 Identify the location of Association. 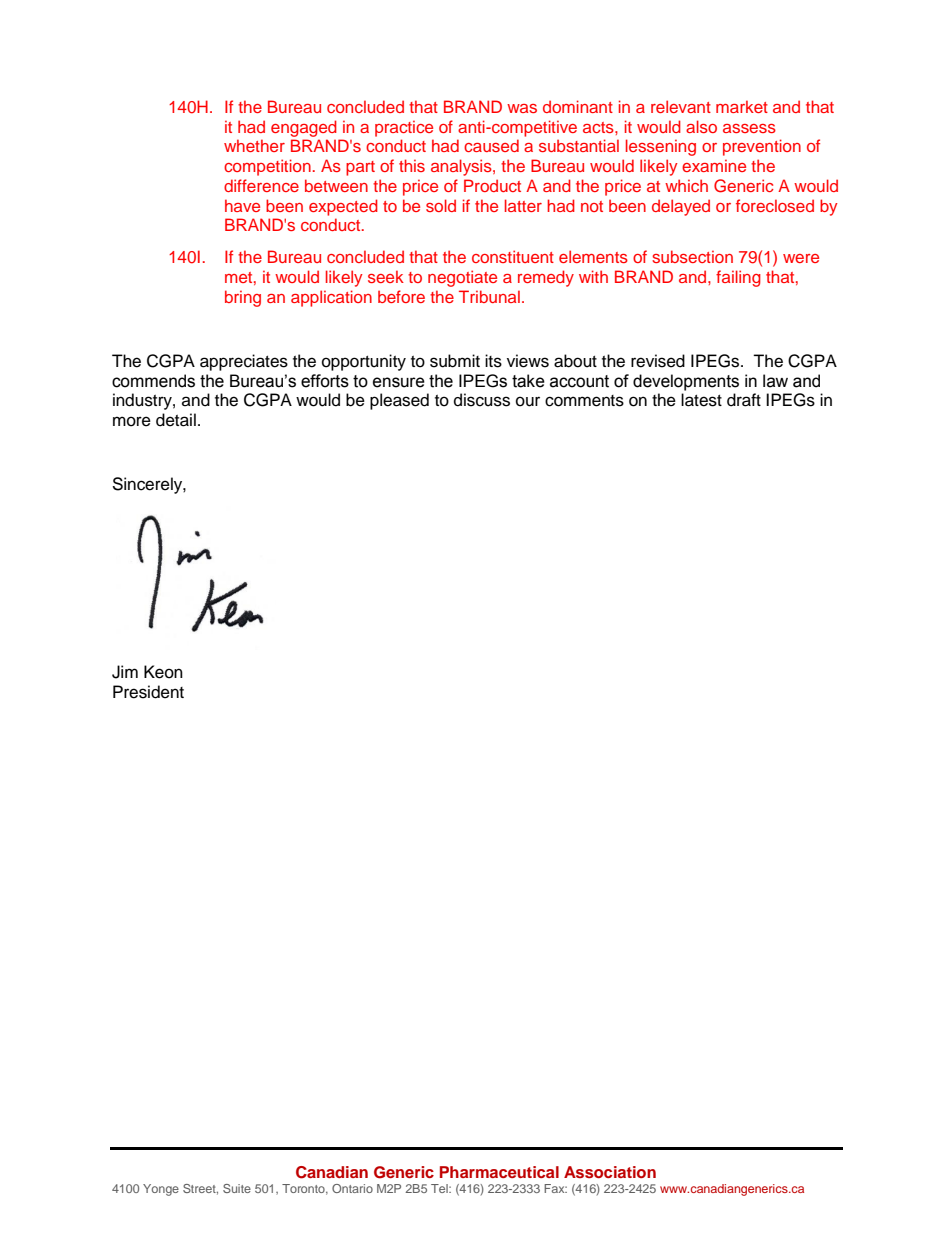
(610, 1172).
